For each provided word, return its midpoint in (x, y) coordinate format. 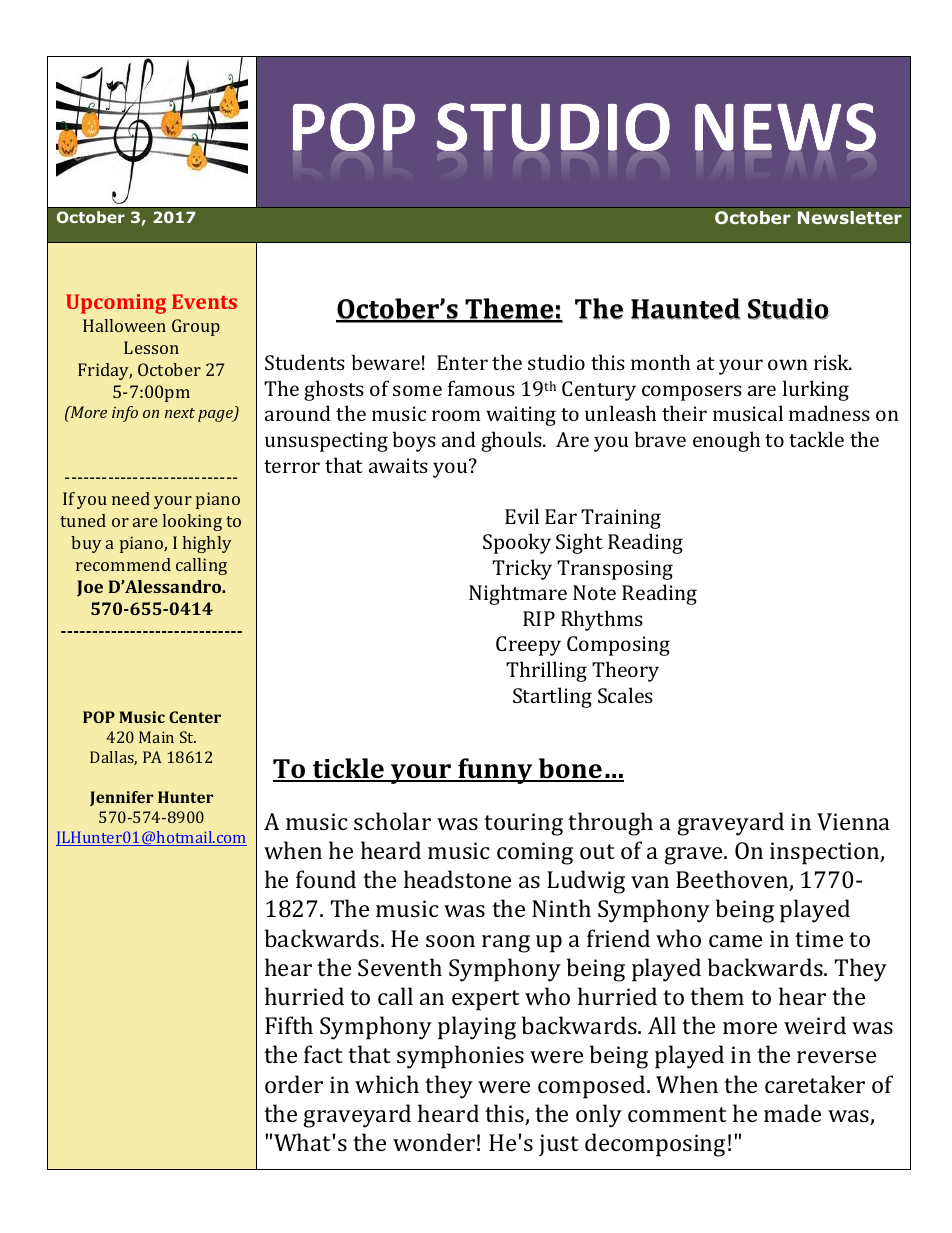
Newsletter (850, 217)
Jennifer (121, 798)
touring (523, 824)
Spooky (517, 543)
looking (192, 522)
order (294, 1084)
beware (385, 362)
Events (204, 301)
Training (621, 519)
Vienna (853, 821)
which (387, 1084)
